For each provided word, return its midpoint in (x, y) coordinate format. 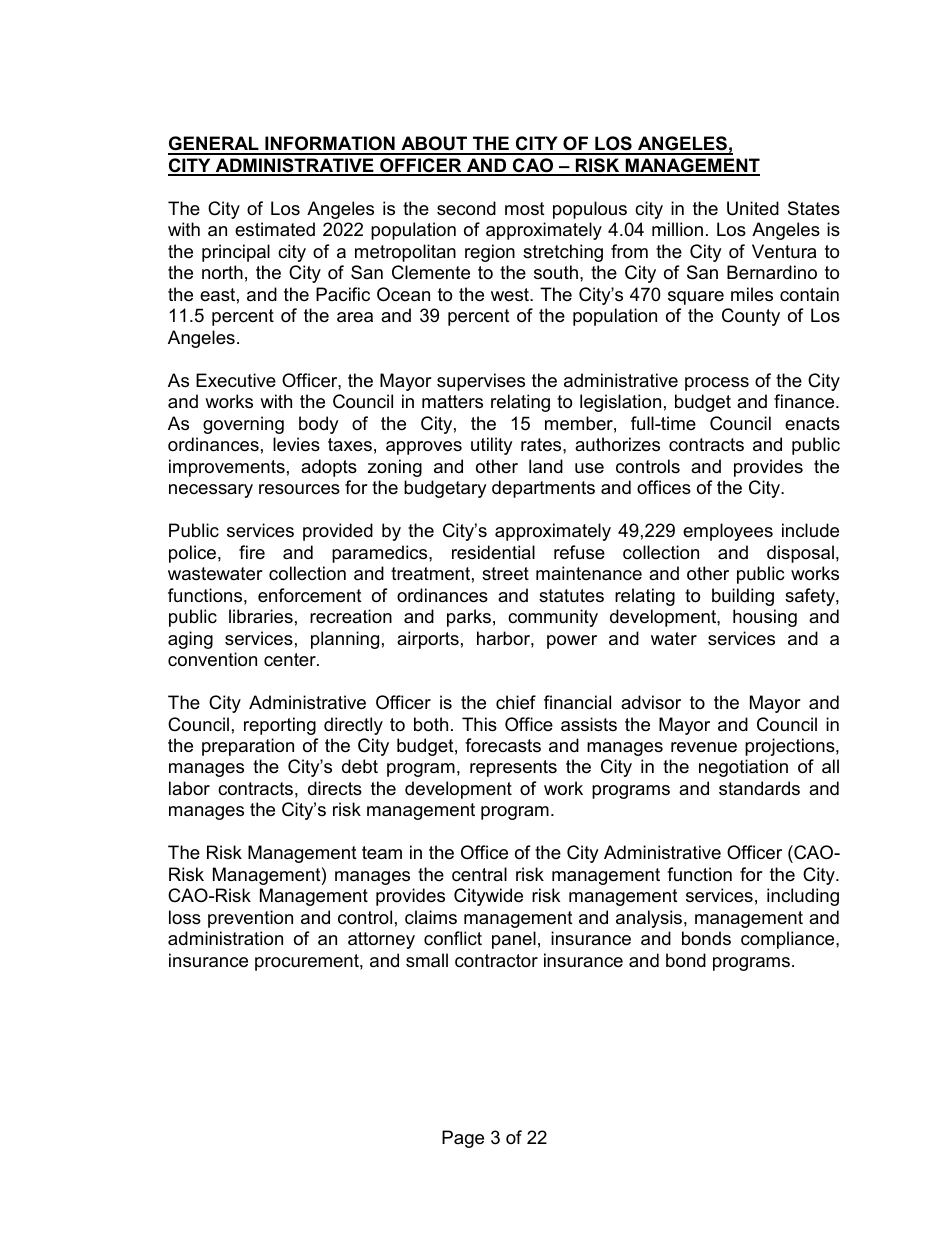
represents (513, 768)
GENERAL (214, 145)
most (525, 208)
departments (543, 489)
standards (759, 788)
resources (299, 489)
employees (728, 532)
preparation (248, 747)
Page (463, 1139)
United (753, 208)
